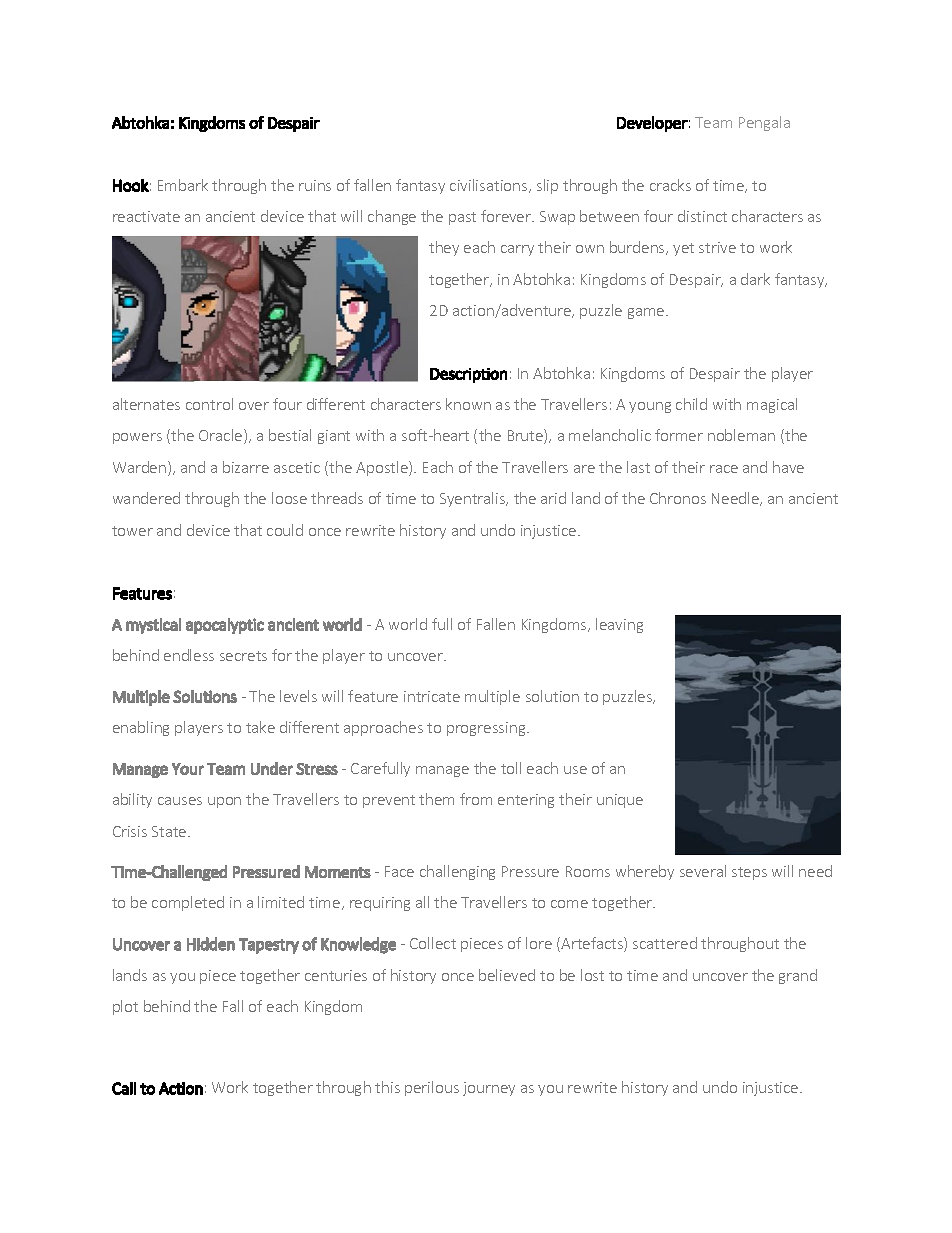  Describe the element at coordinates (487, 729) in the screenshot. I see `progressing` at that location.
